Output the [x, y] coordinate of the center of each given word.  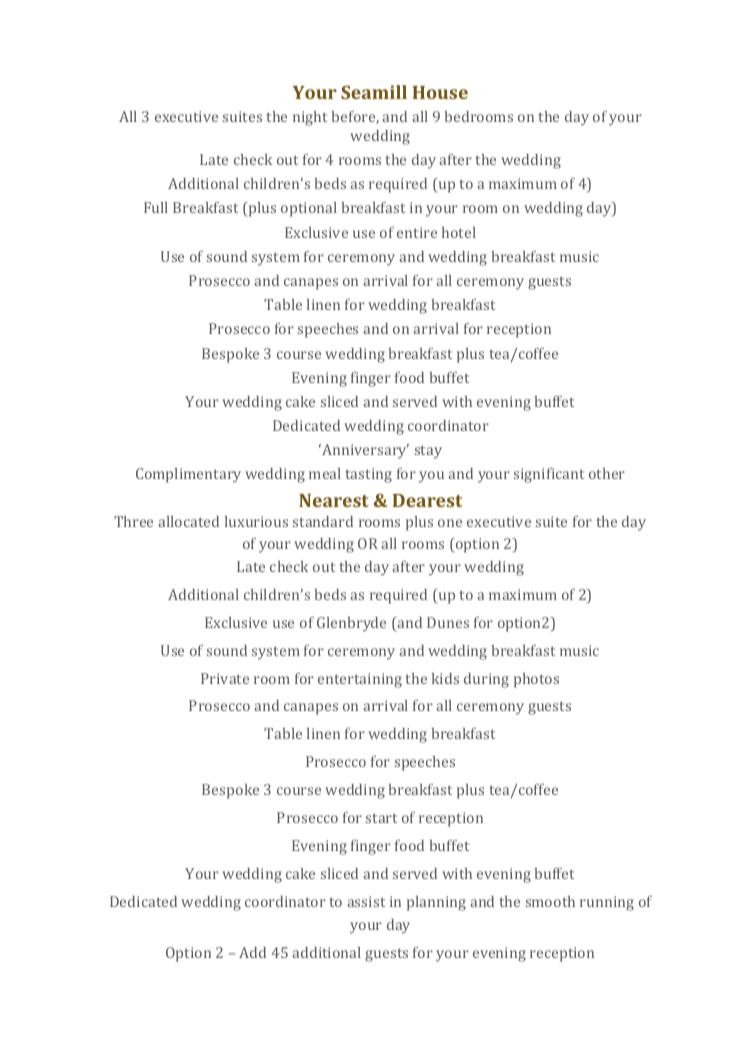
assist [366, 901]
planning [436, 903]
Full [156, 207]
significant [549, 475]
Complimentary [188, 475]
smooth [550, 901]
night [310, 118]
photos [536, 680]
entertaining [360, 680]
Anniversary [364, 451]
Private [225, 678]
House [440, 92]
